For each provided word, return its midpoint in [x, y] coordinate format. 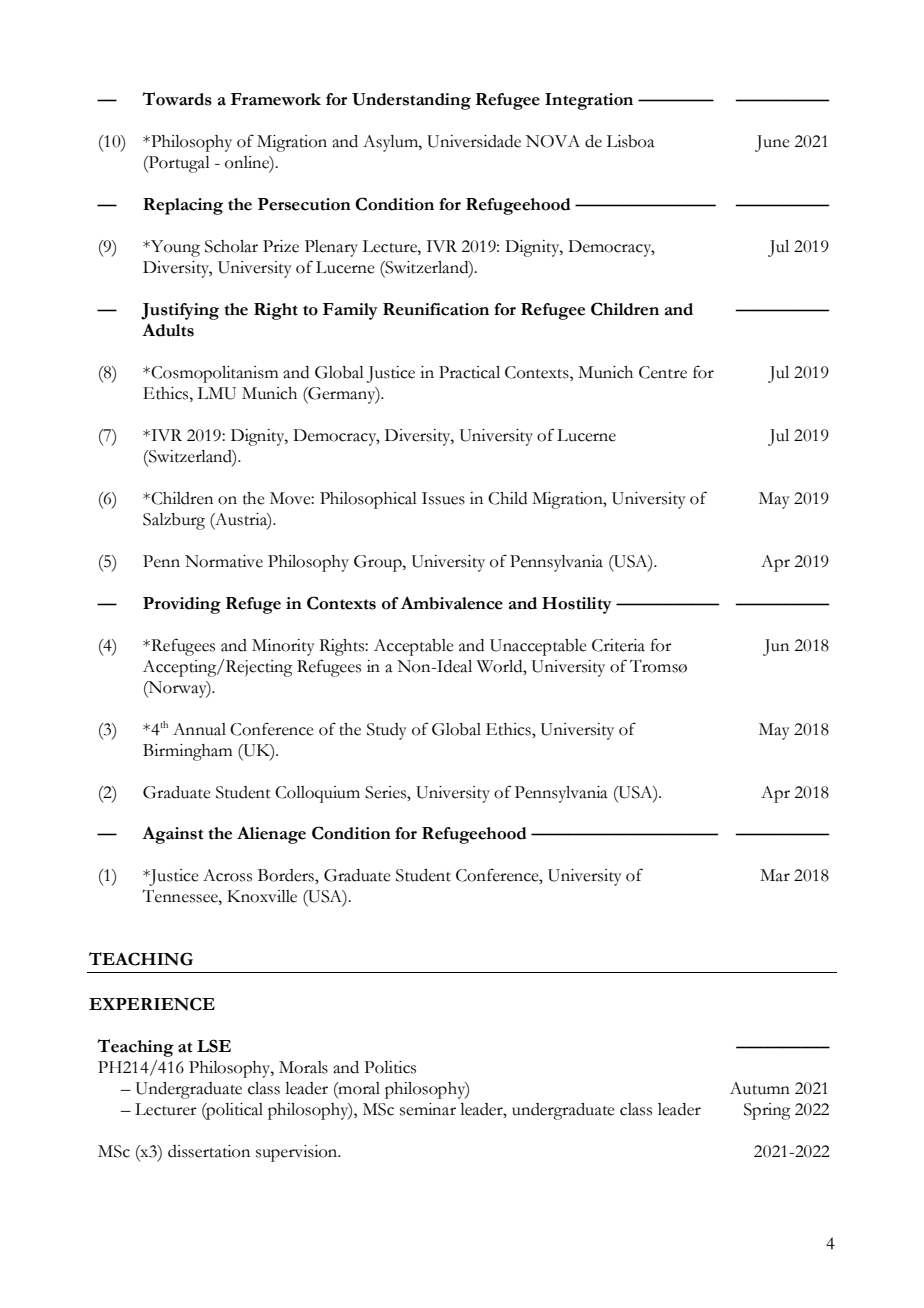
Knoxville [262, 896]
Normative [224, 561]
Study [387, 731]
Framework [276, 99]
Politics [390, 1067]
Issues [443, 498]
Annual [199, 729]
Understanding [411, 101]
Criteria [618, 645]
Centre [663, 372]
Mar [775, 875]
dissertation [209, 1151]
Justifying [180, 311]
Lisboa [630, 141]
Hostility [577, 605]
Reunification [436, 309]
